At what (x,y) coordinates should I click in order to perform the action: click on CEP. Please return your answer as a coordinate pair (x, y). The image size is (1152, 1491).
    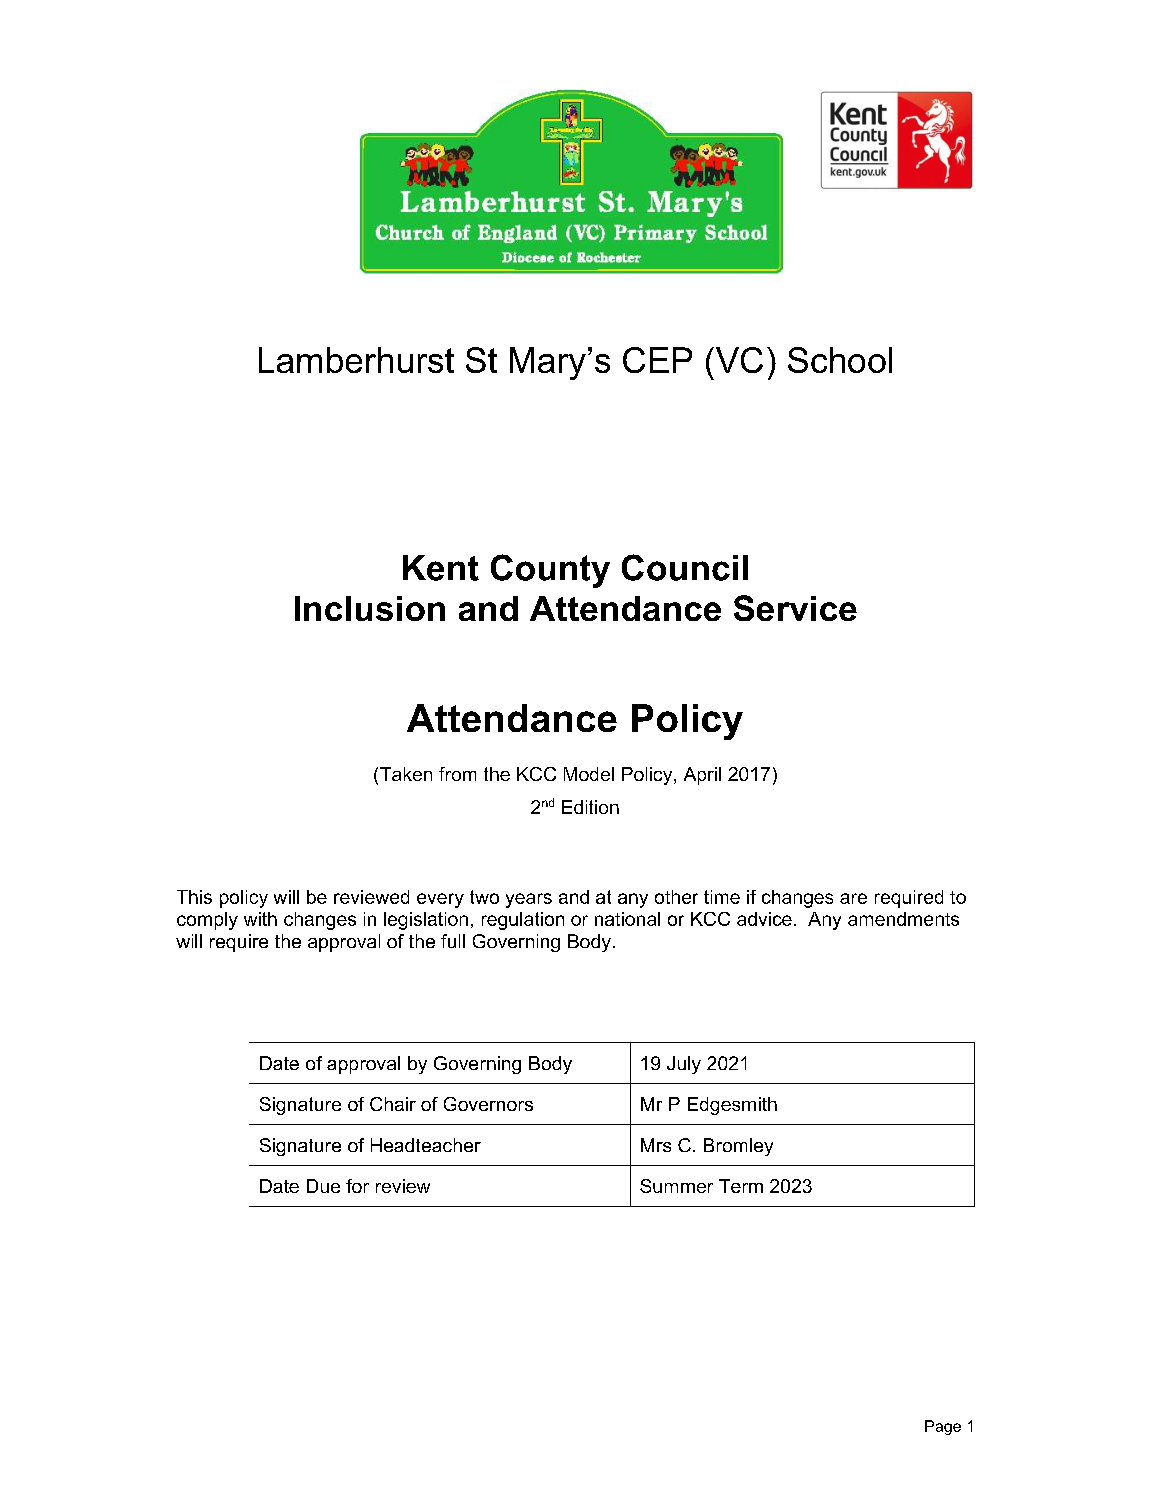
    Looking at the image, I should click on (657, 360).
